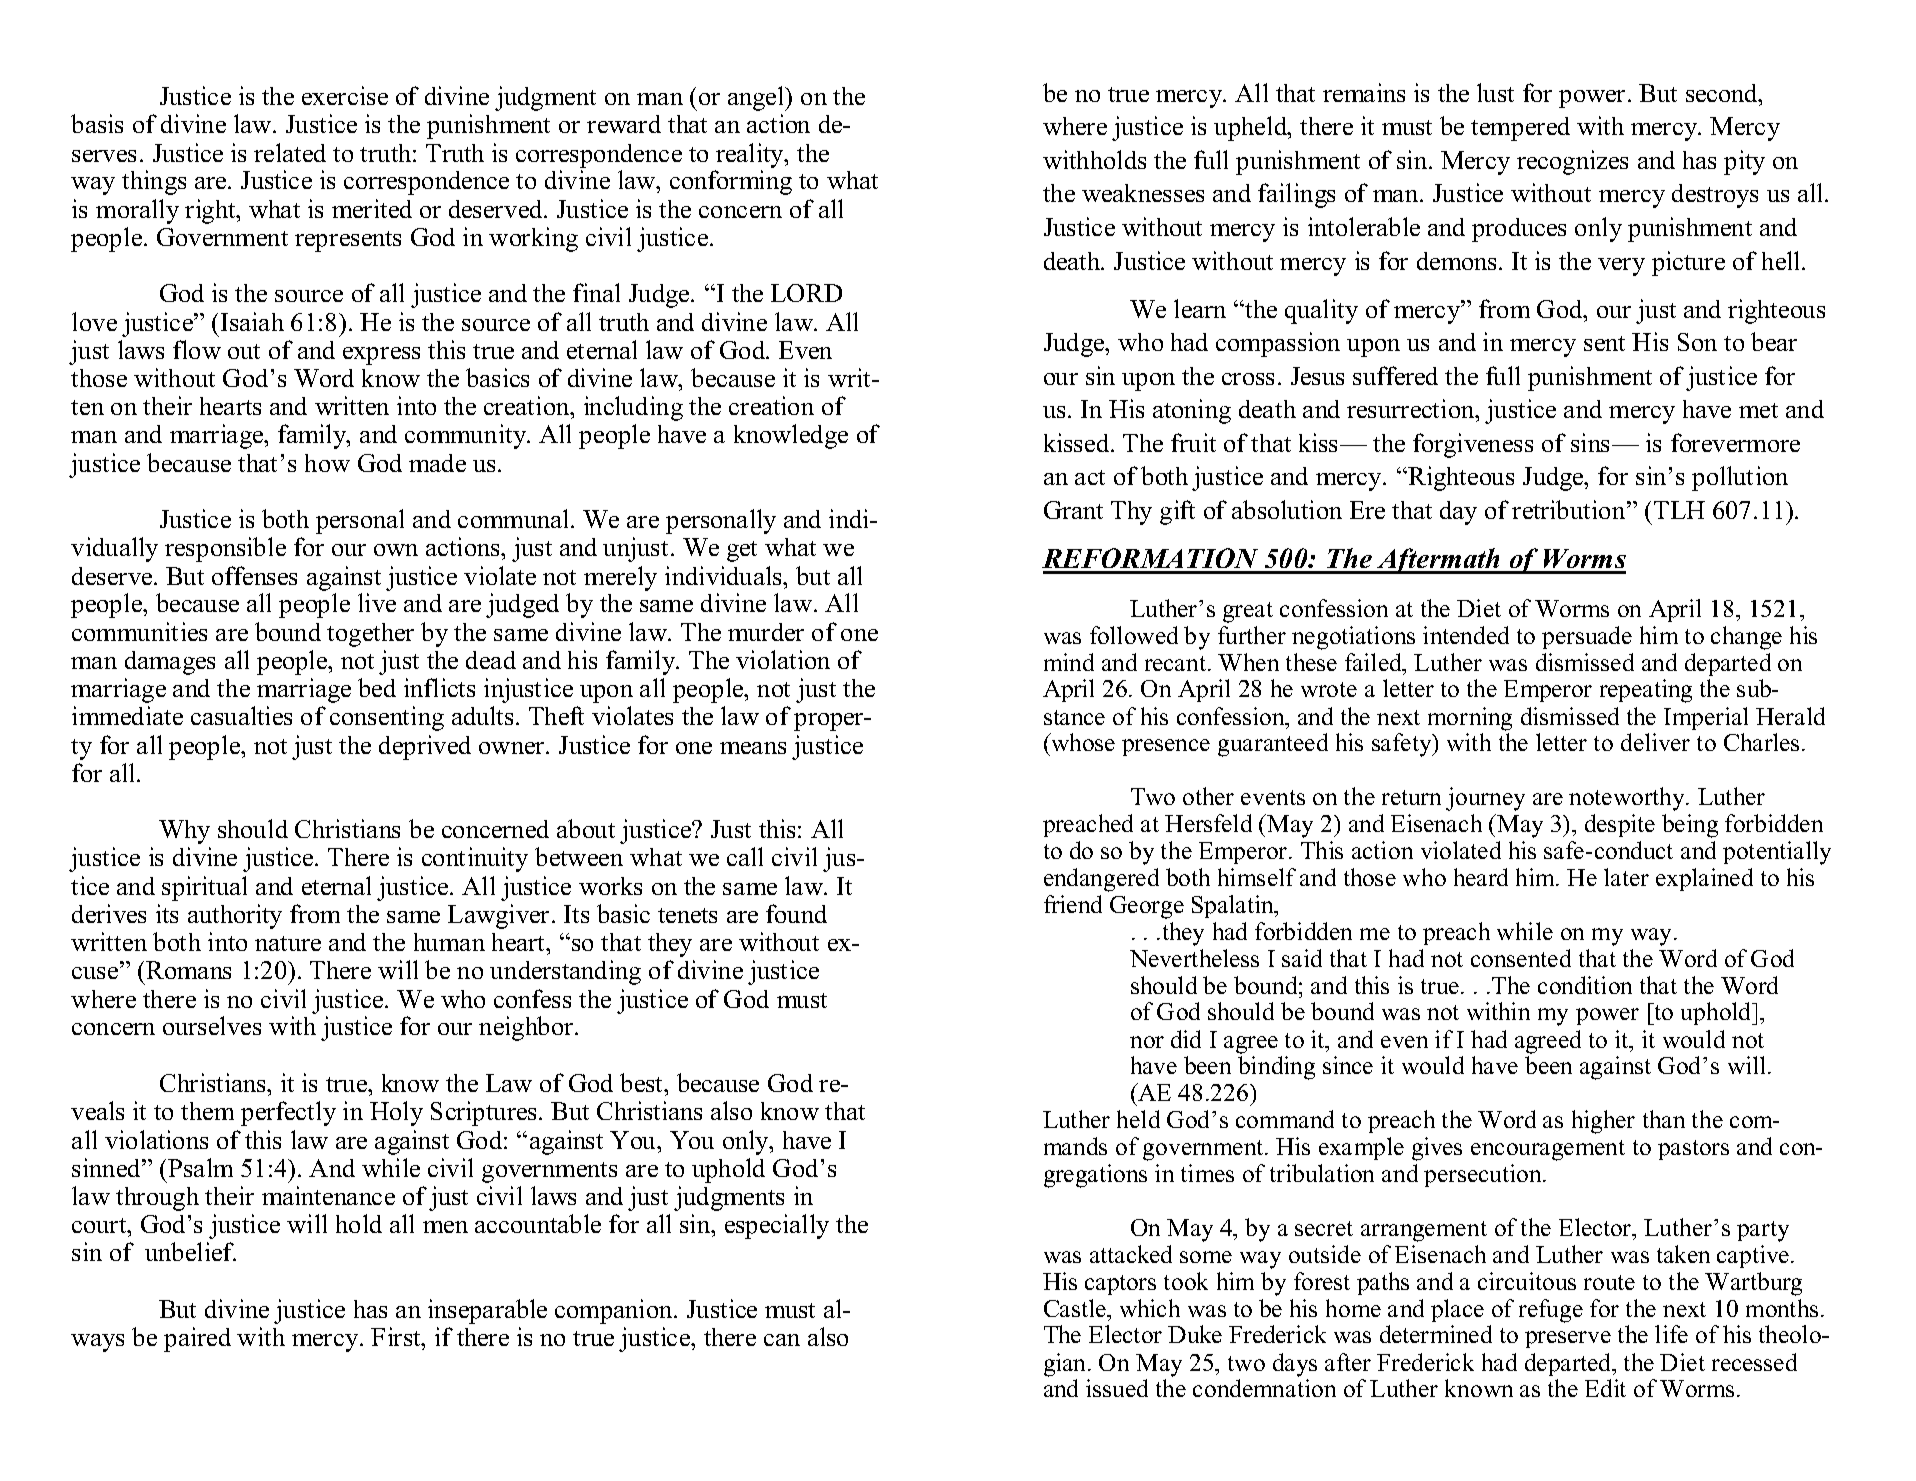 This page has height=1481, width=1916. I want to click on casualties, so click(241, 715).
